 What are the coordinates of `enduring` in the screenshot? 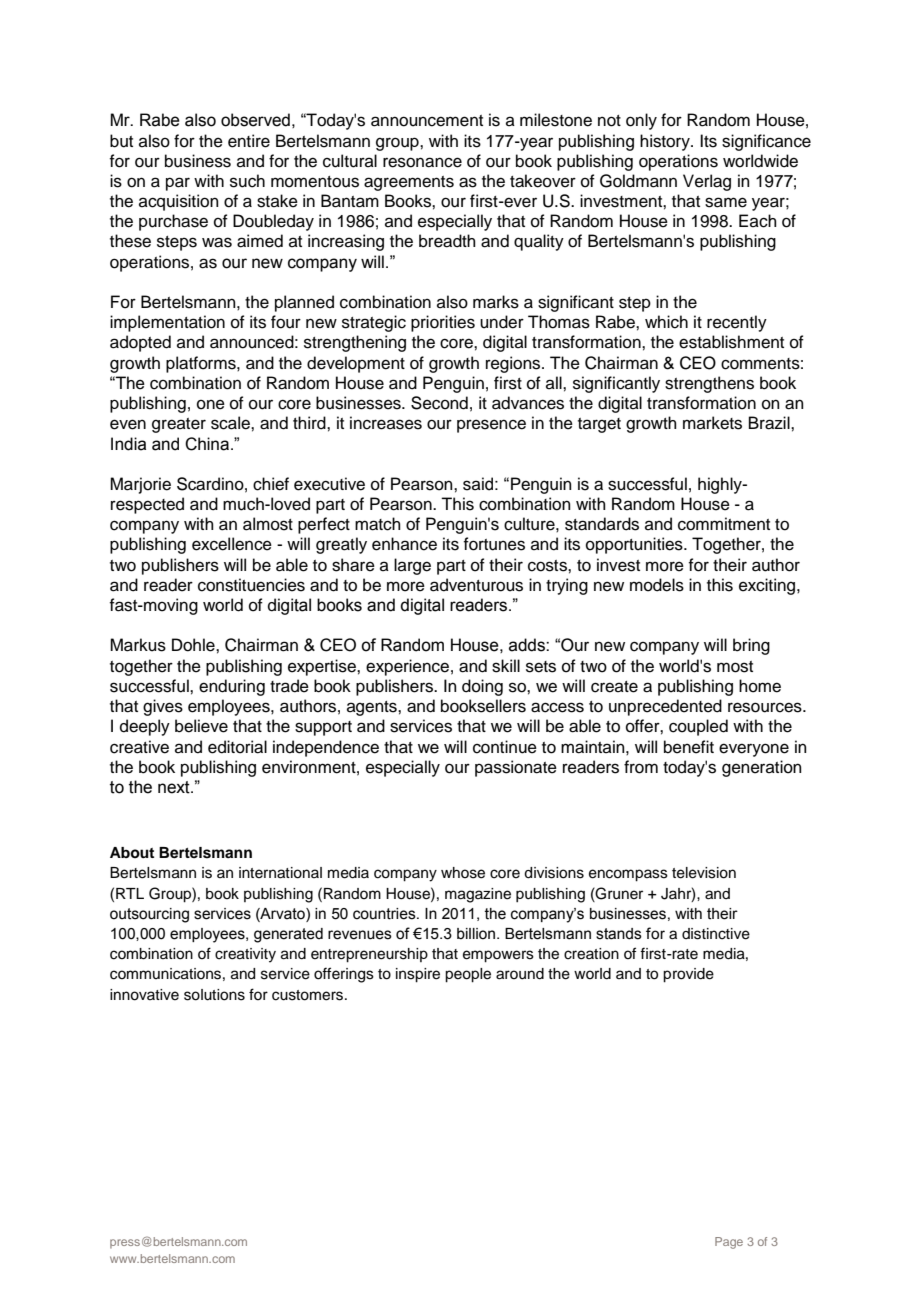 It's located at (232, 687).
